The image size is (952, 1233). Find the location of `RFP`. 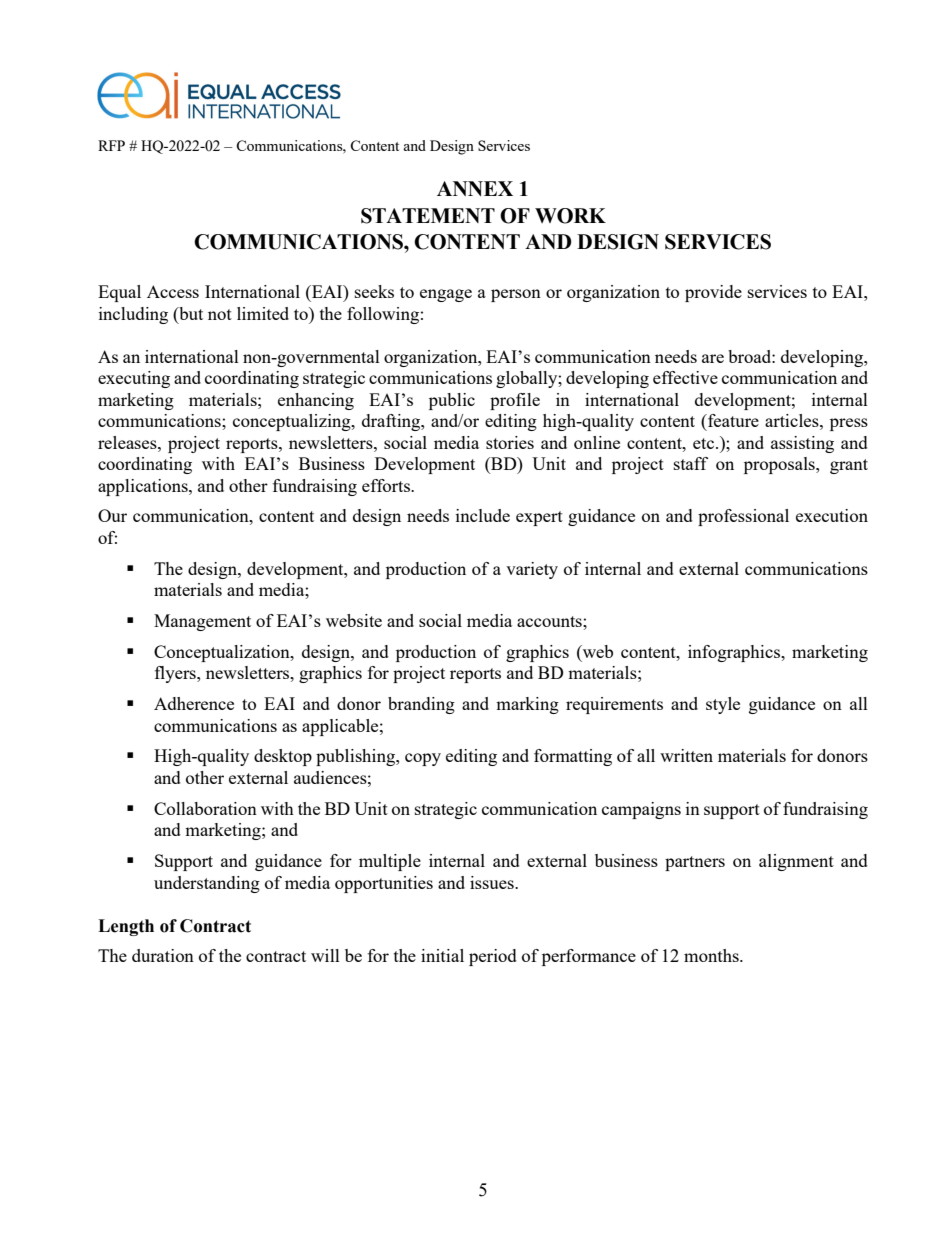

RFP is located at coordinates (111, 145).
